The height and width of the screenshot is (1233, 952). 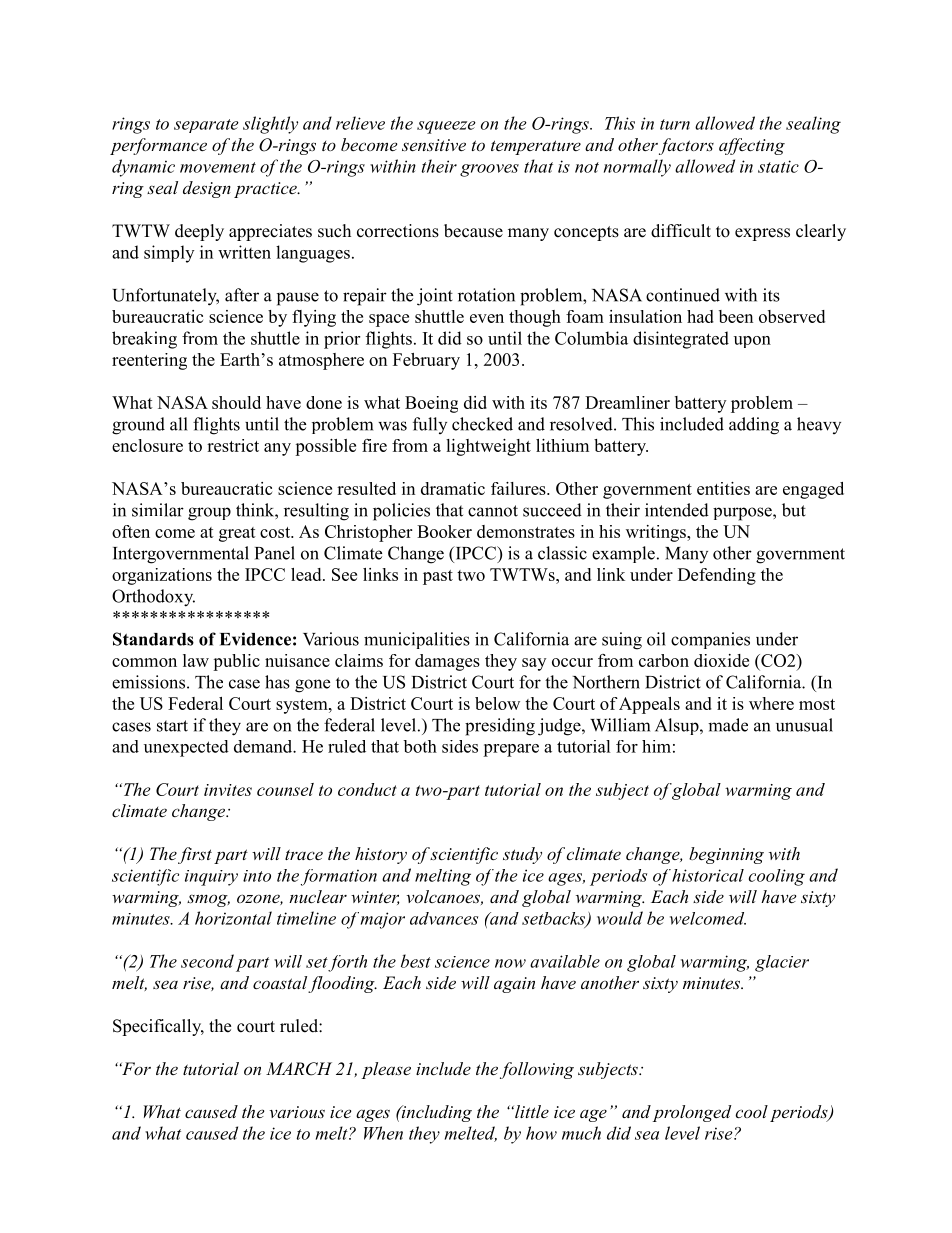 I want to click on prepare, so click(x=511, y=750).
